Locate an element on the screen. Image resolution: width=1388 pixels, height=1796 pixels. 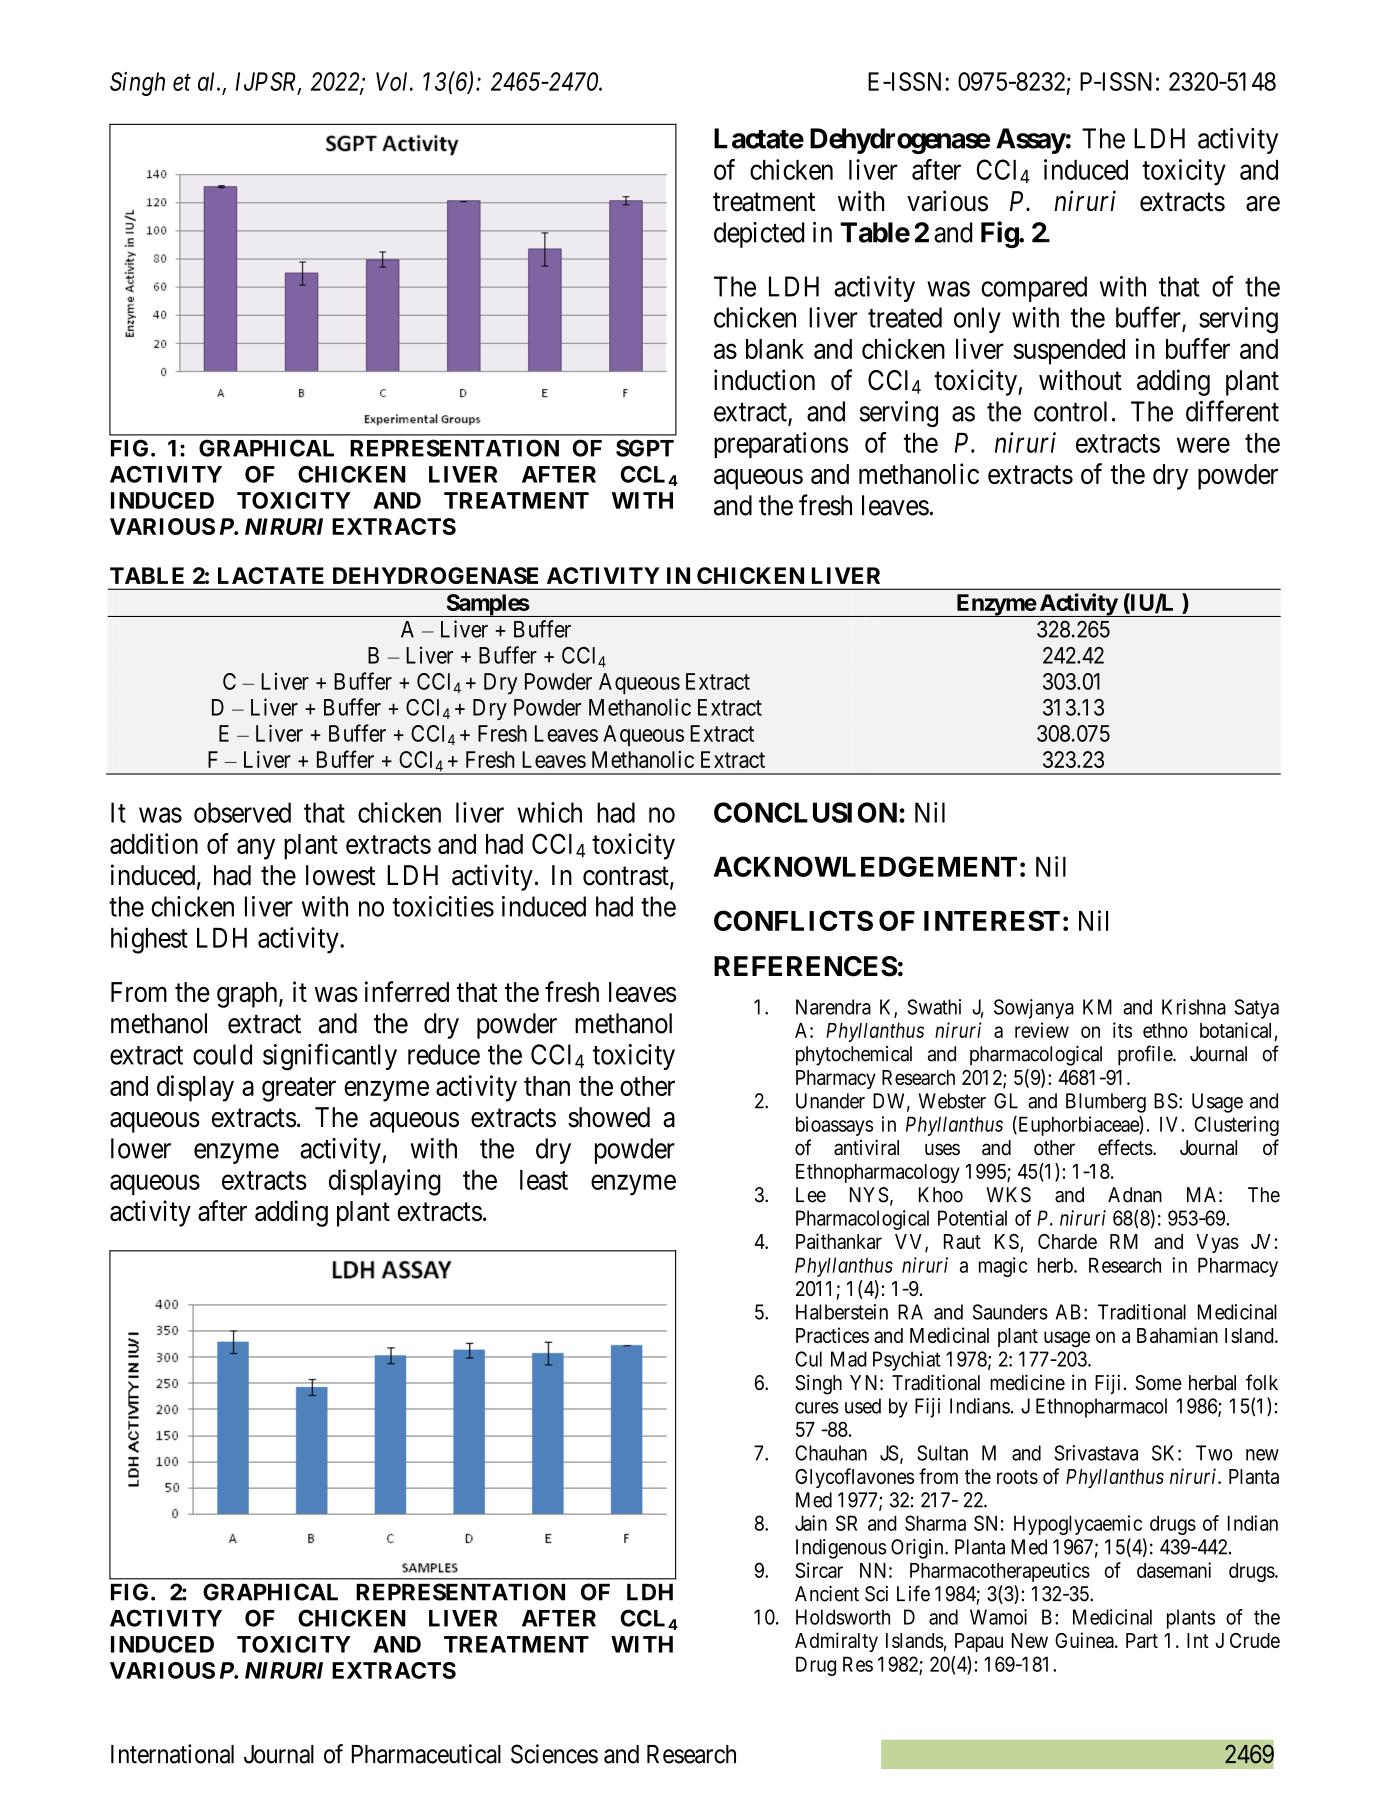
its is located at coordinates (1122, 1030).
